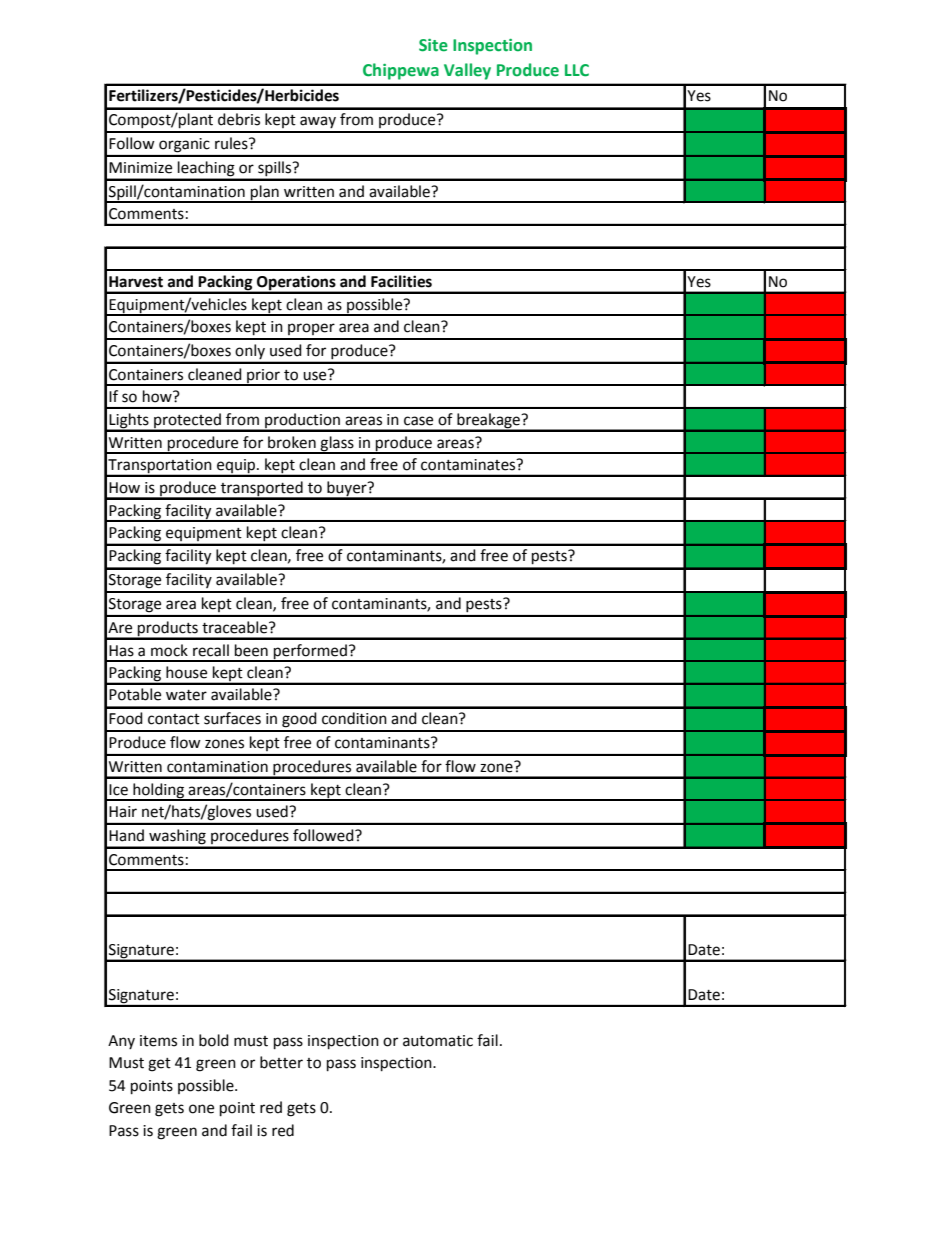 The height and width of the screenshot is (1233, 952). I want to click on better, so click(281, 1062).
